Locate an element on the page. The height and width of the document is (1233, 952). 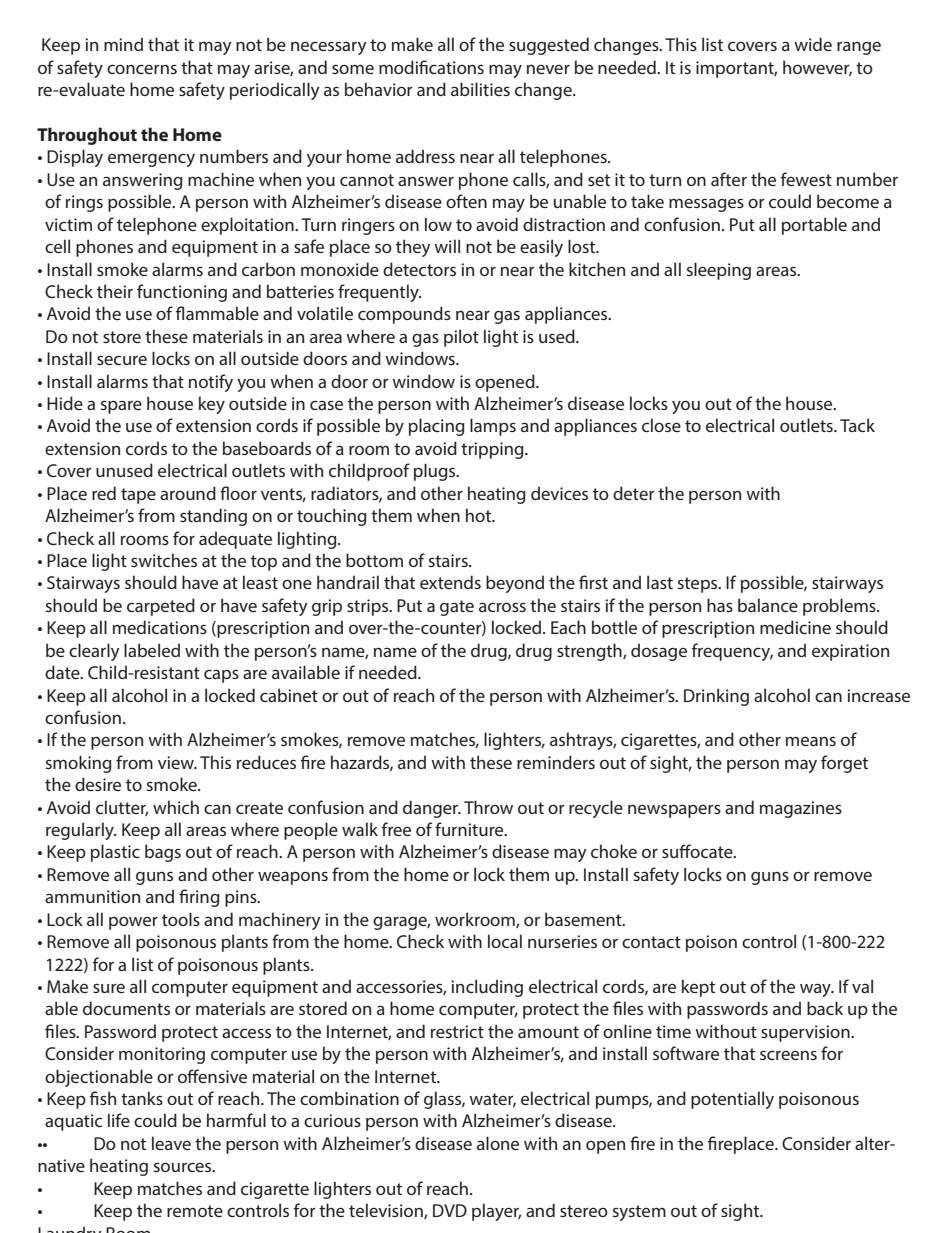
magazines is located at coordinates (801, 809).
